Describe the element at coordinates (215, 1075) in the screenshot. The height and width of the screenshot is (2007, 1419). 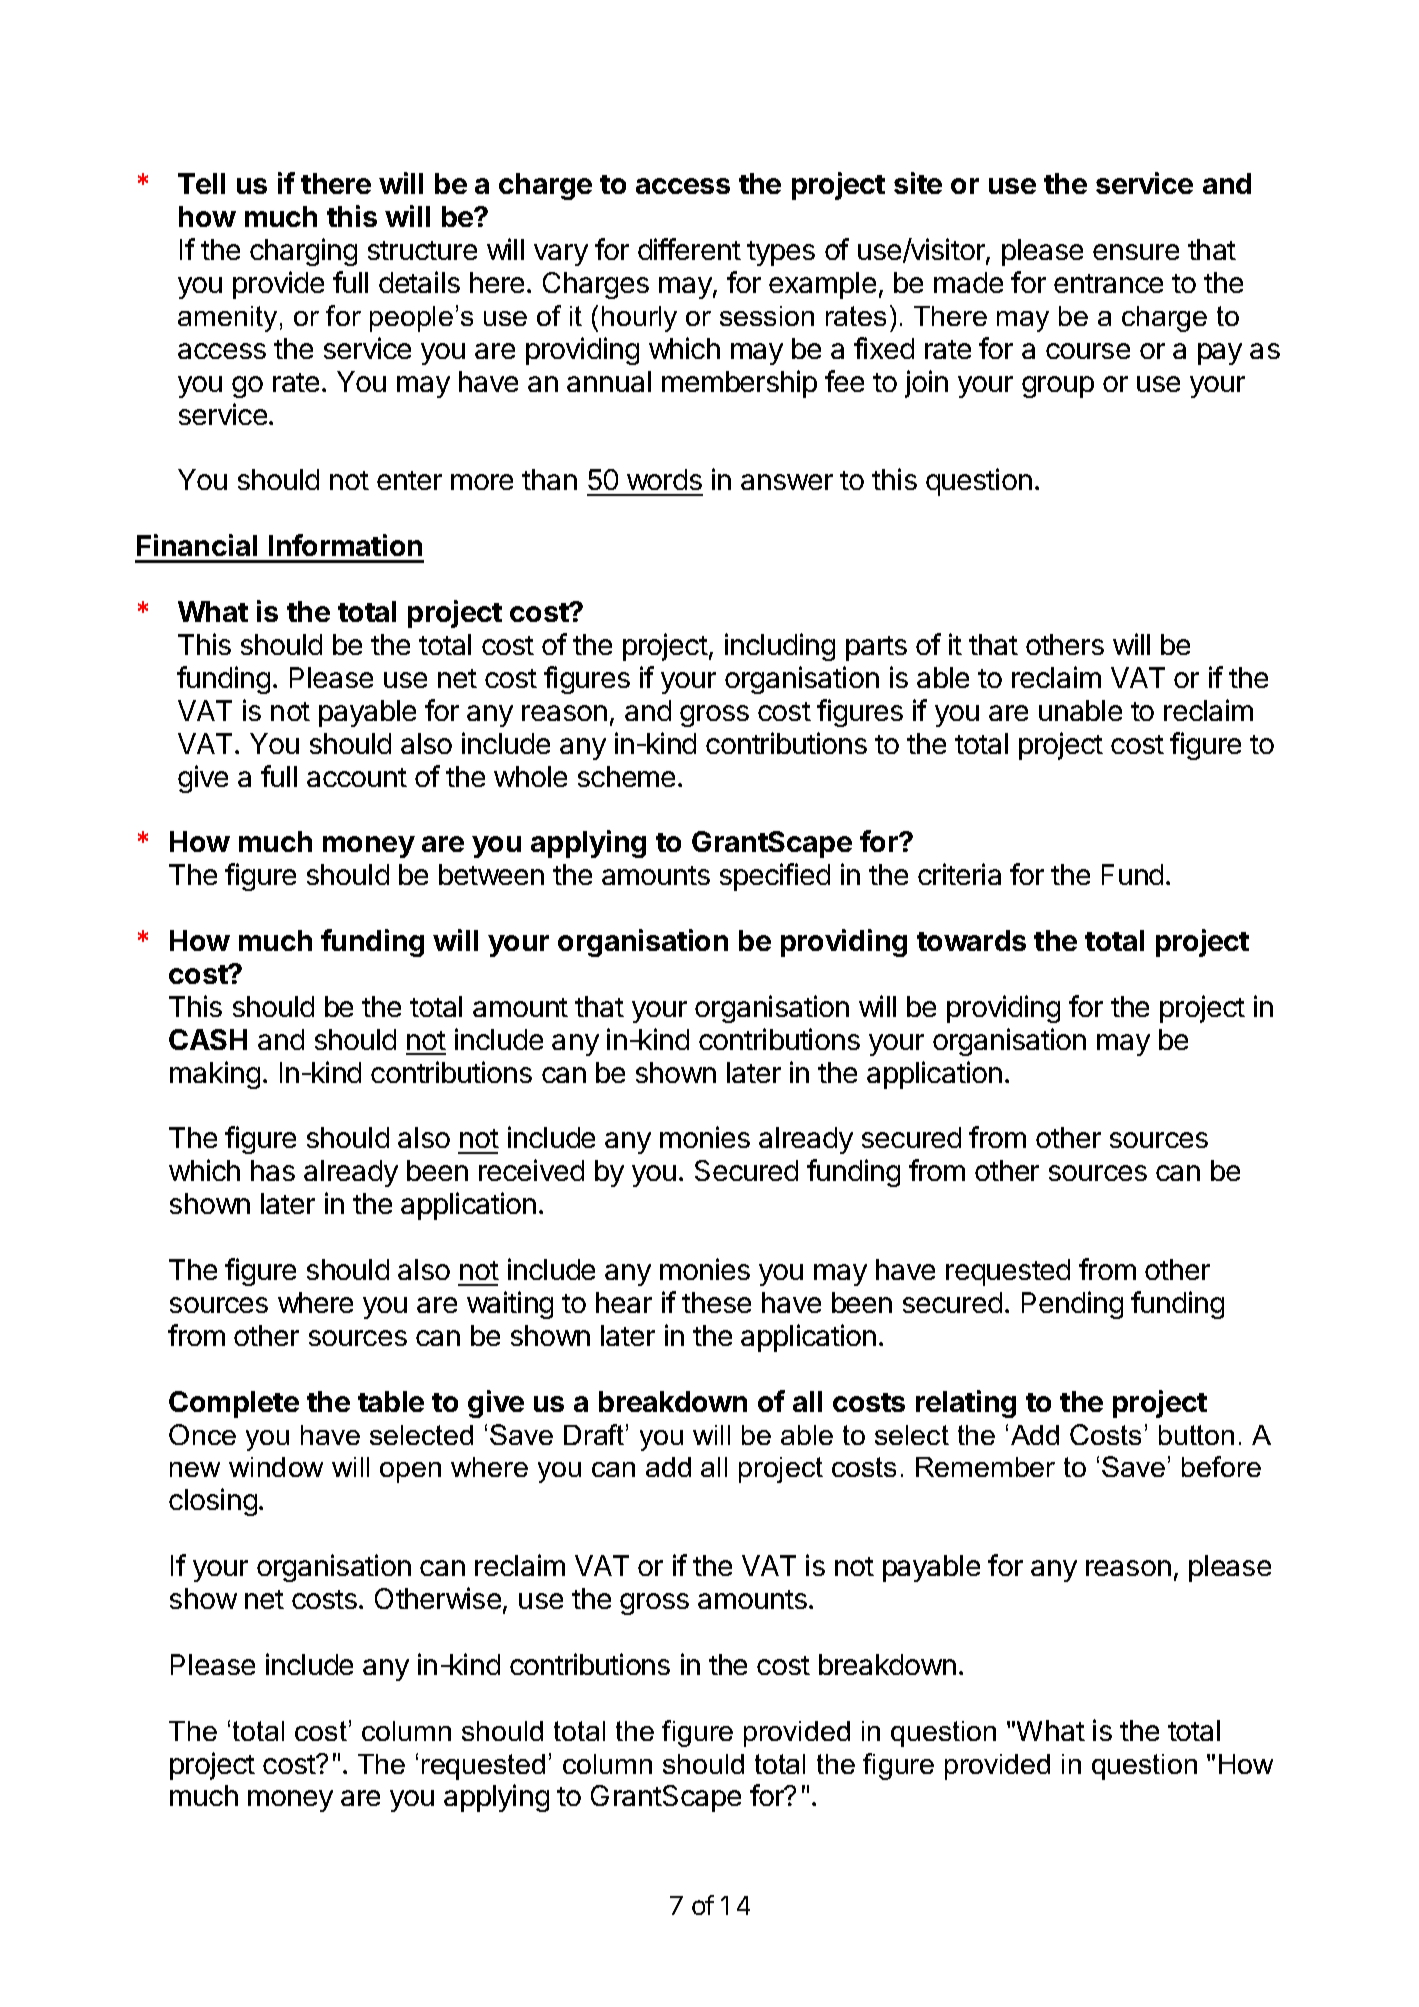
I see `making` at that location.
